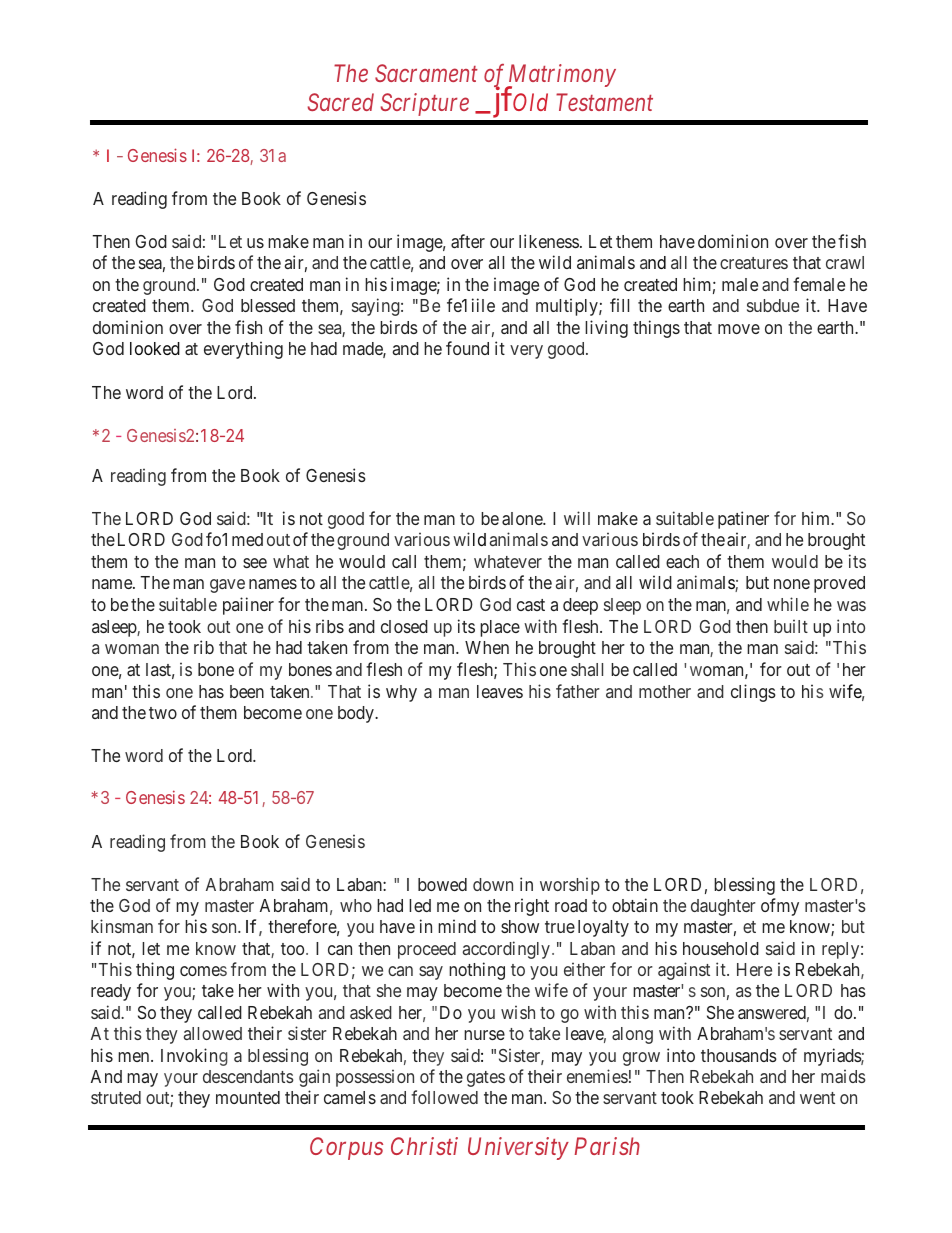 Image resolution: width=952 pixels, height=1233 pixels. I want to click on gave, so click(227, 586).
